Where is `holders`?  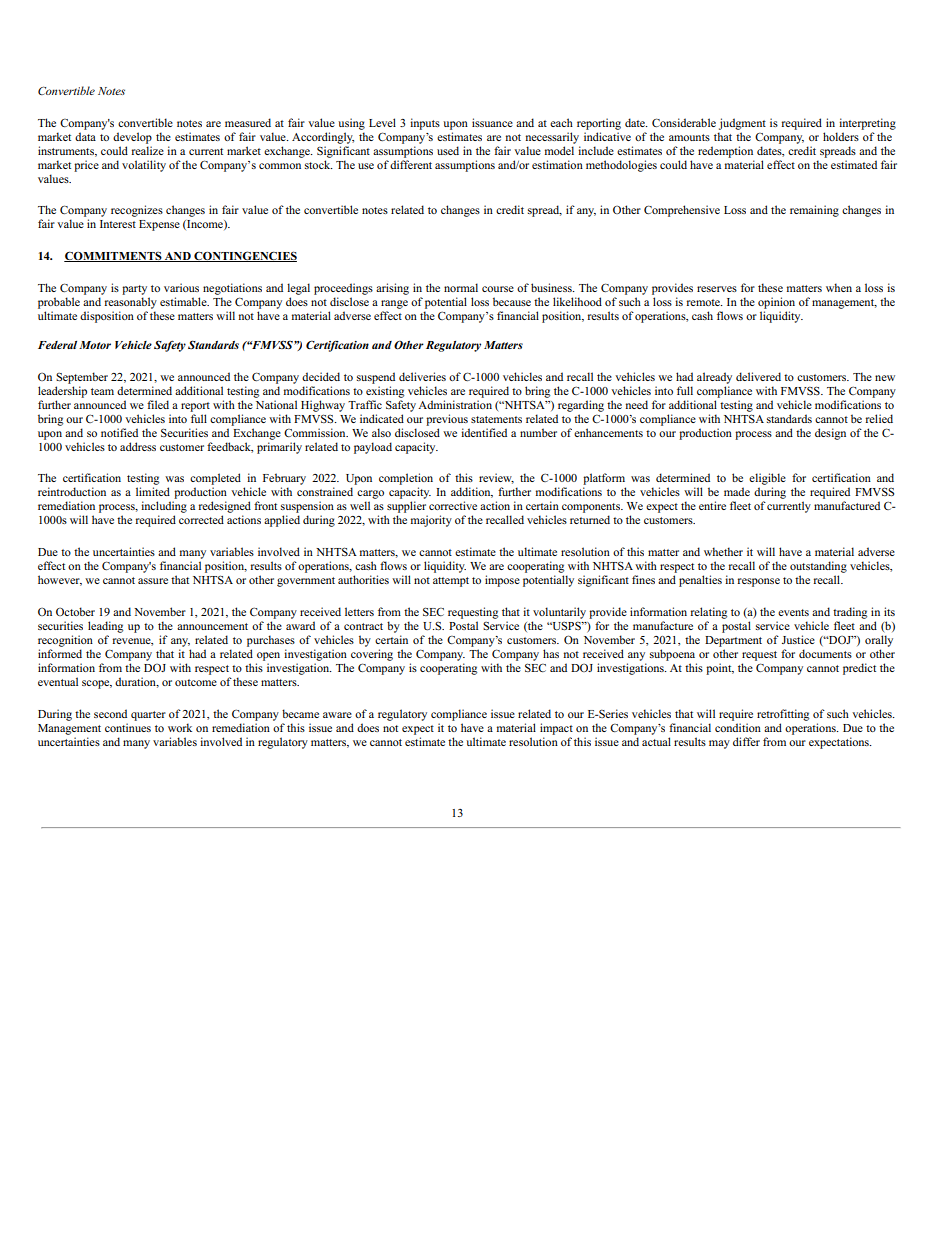
holders is located at coordinates (841, 136).
